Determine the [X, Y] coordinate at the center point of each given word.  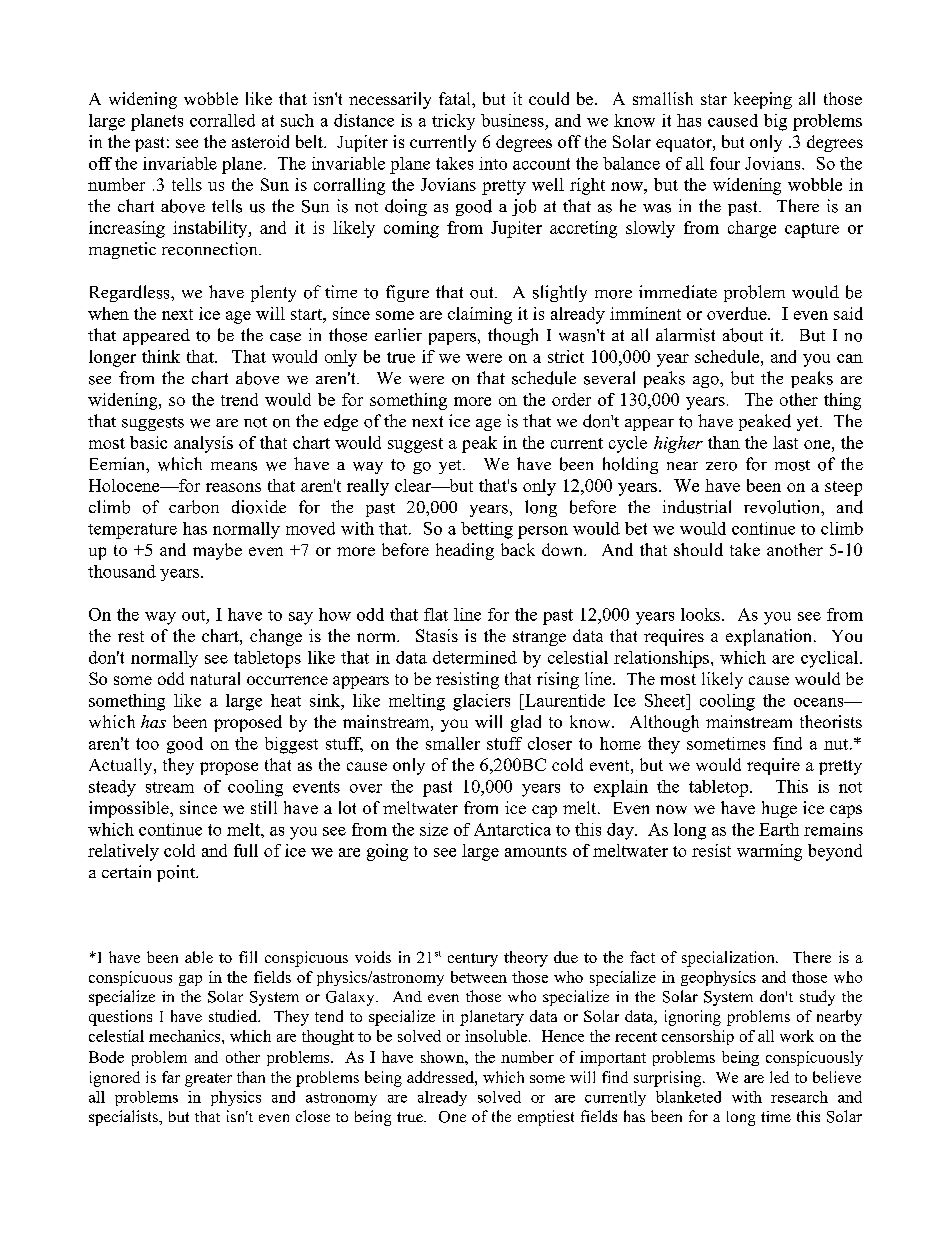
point [177, 873]
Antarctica [512, 829]
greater [208, 1080]
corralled [222, 120]
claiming [480, 315]
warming [769, 852]
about [743, 335]
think [161, 356]
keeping [763, 100]
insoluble [497, 1036]
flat [436, 614]
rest [131, 636]
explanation [770, 637]
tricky [453, 122]
